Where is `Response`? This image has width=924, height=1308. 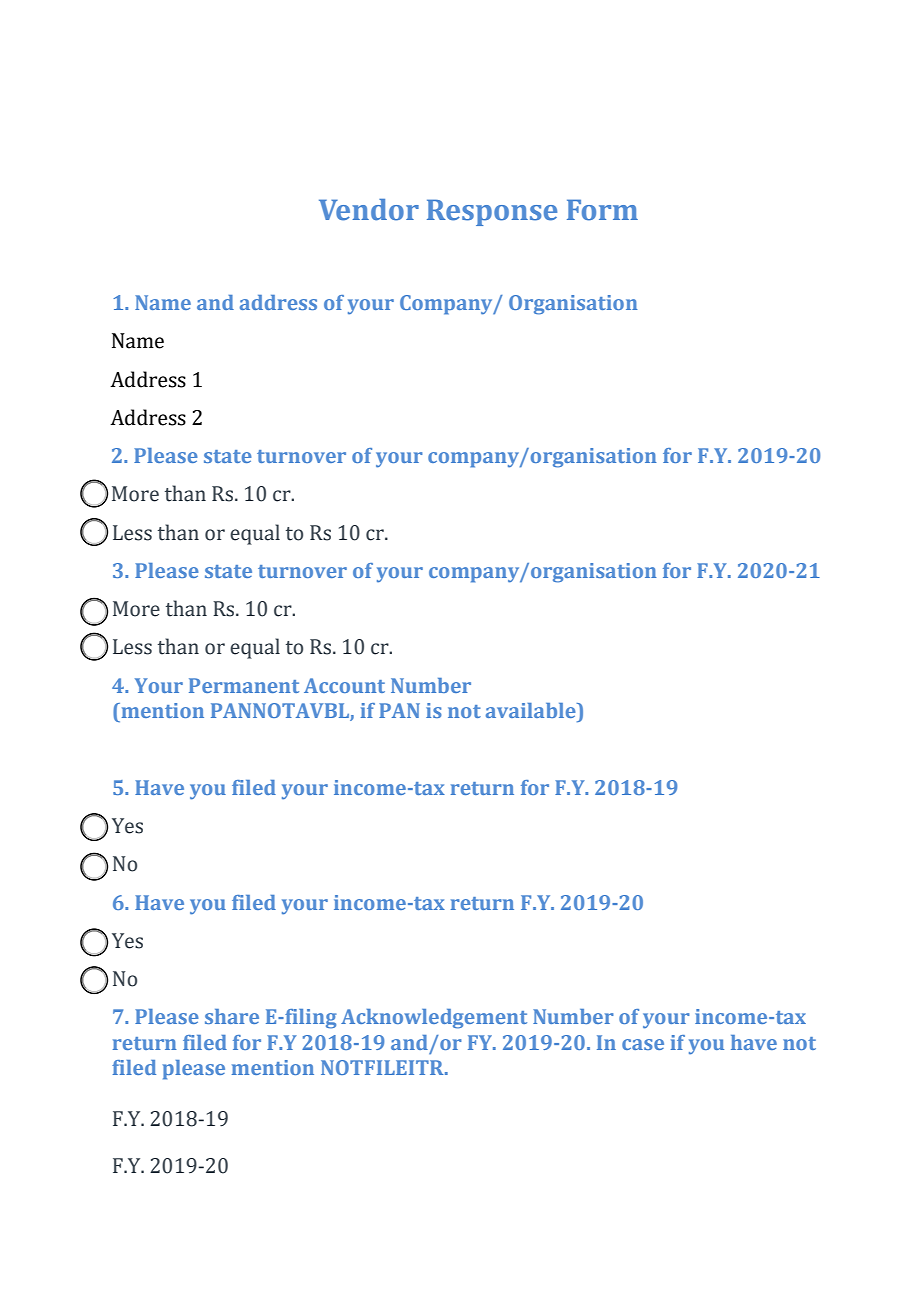
Response is located at coordinates (492, 212).
